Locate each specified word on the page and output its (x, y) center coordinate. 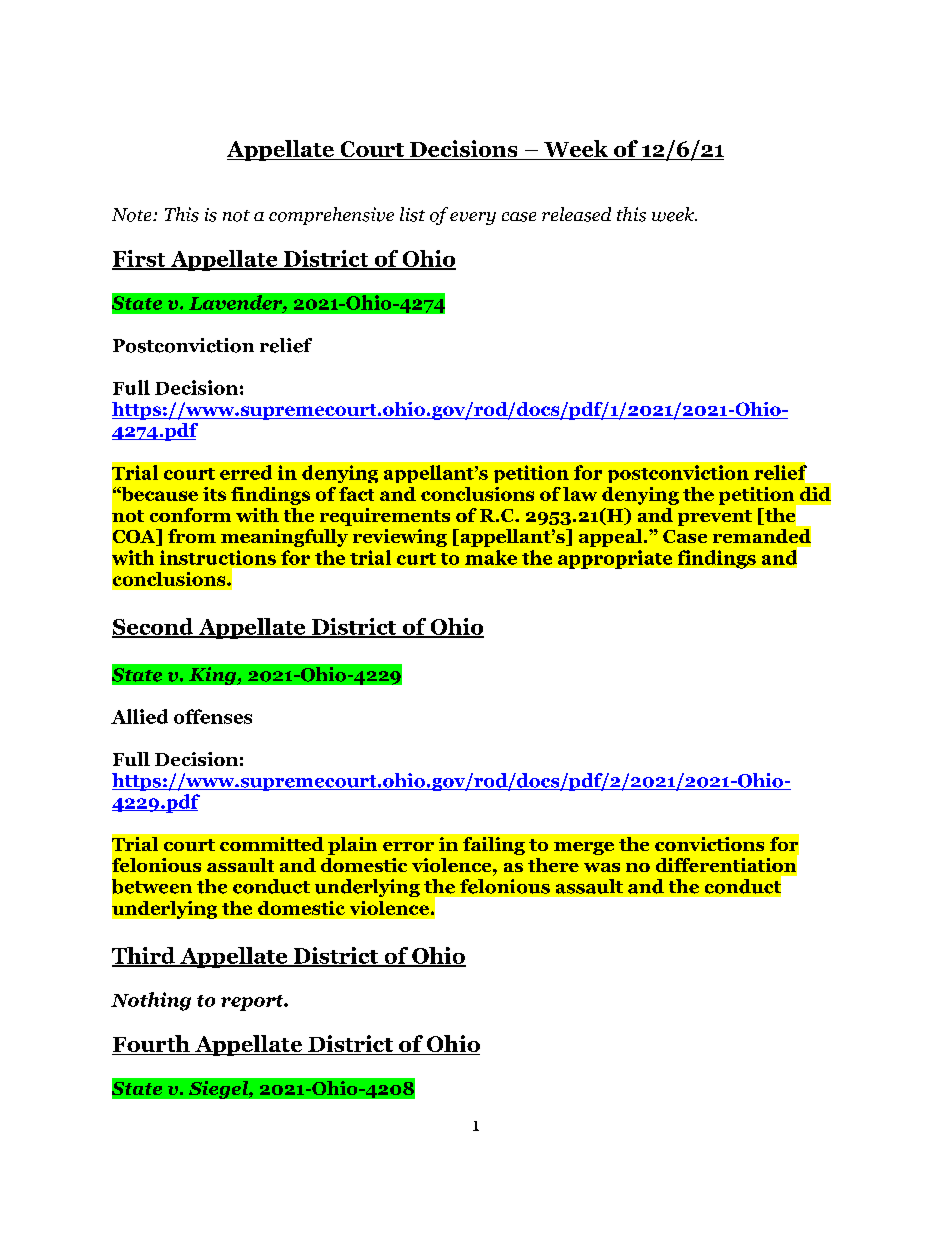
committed (272, 844)
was (602, 867)
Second (154, 627)
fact (356, 494)
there (553, 865)
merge (584, 848)
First (140, 259)
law (580, 494)
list (412, 214)
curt (416, 559)
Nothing (151, 1001)
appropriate (615, 559)
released (576, 214)
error (408, 846)
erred (246, 472)
